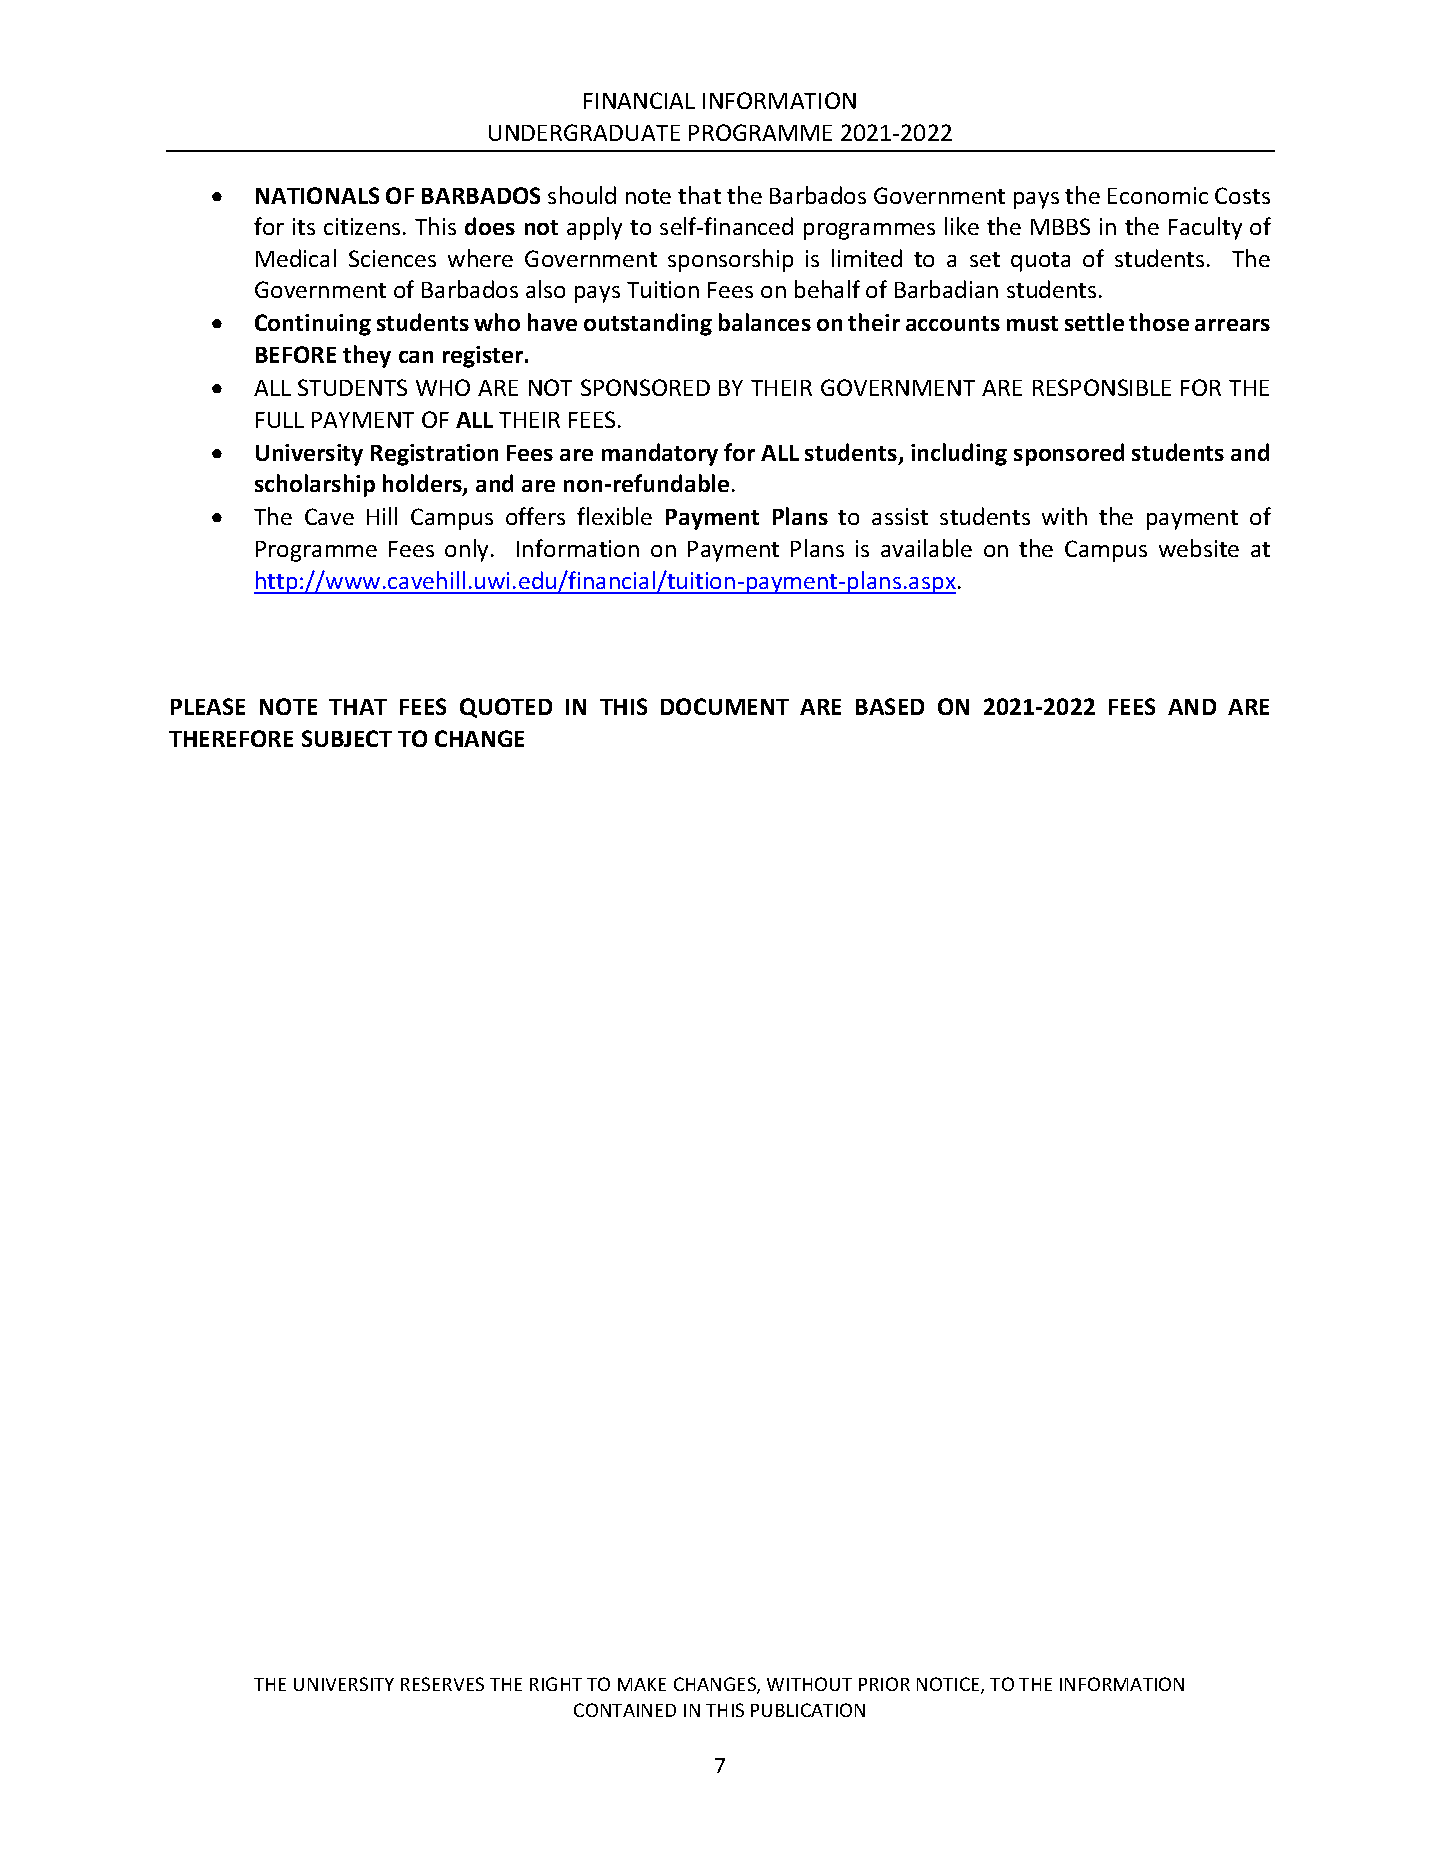  I want to click on sponsorship, so click(730, 260).
